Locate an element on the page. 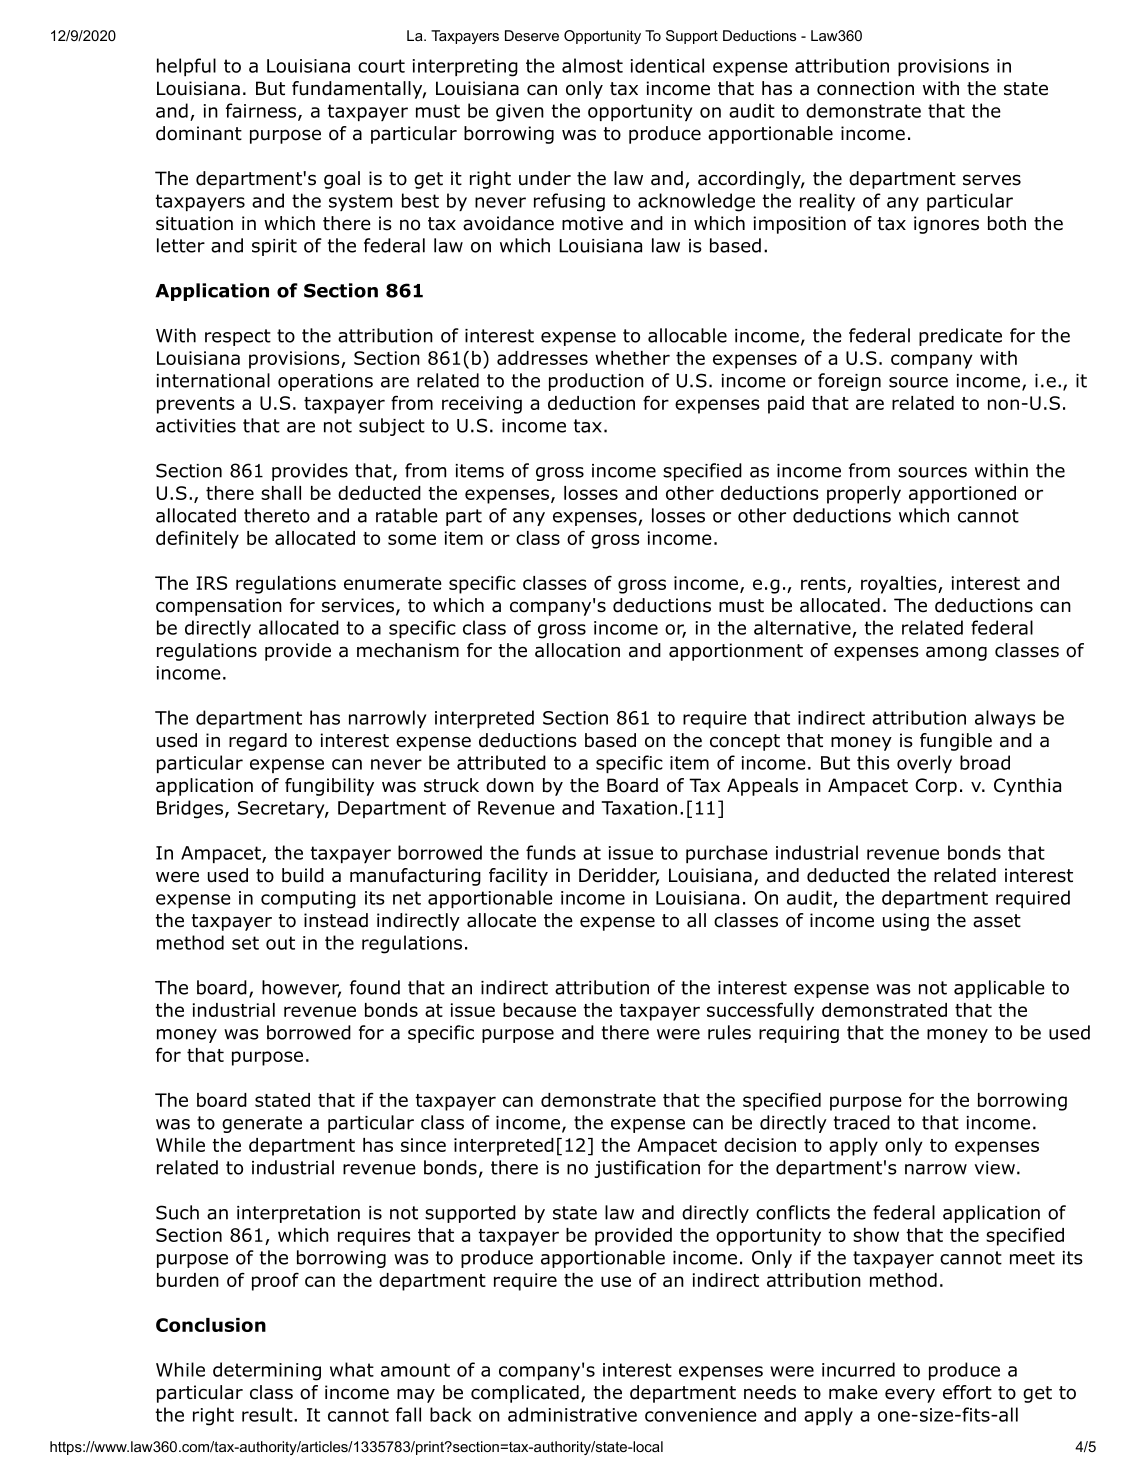 This page has width=1146, height=1484. regard is located at coordinates (258, 742).
